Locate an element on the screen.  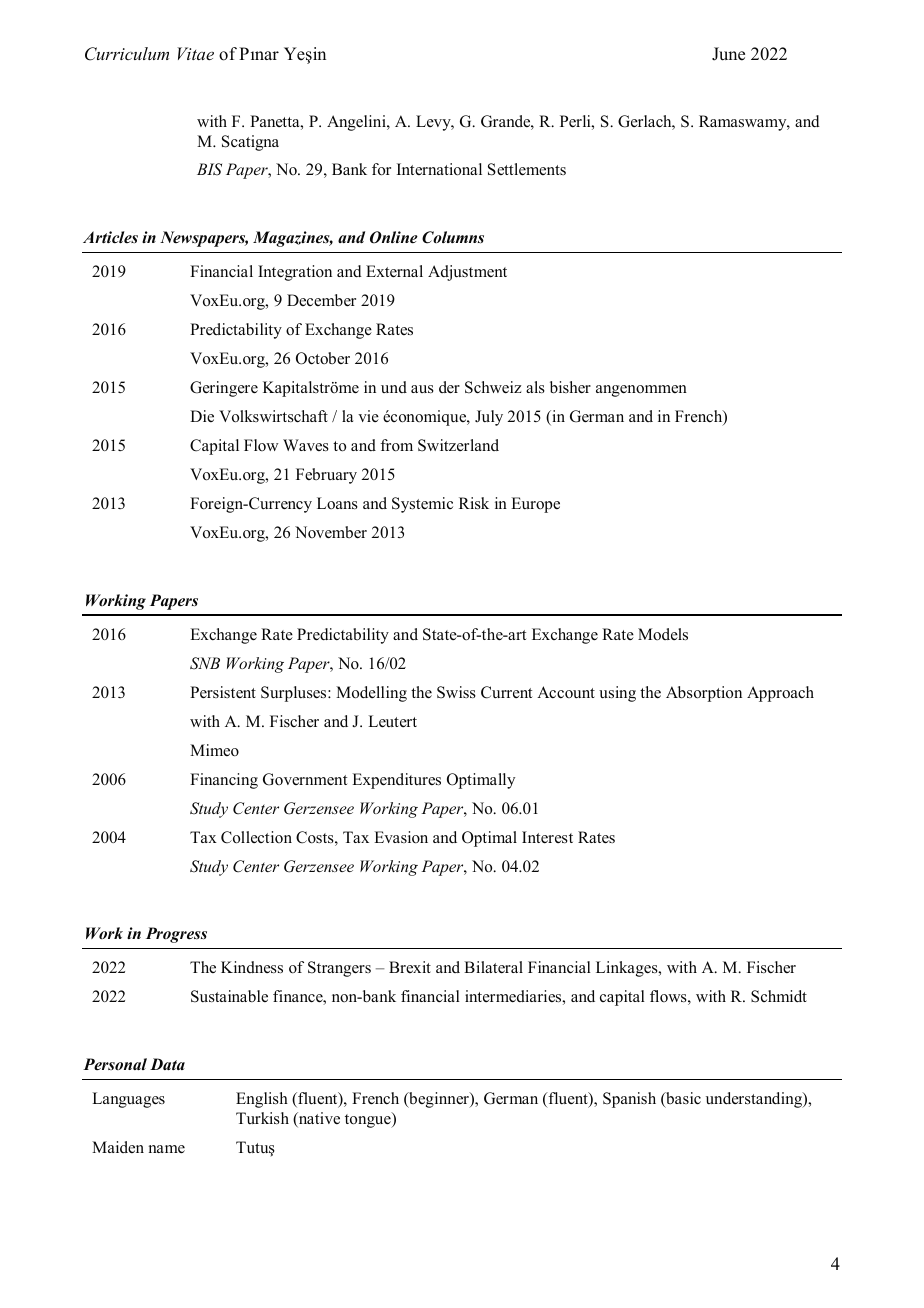
Persistent is located at coordinates (223, 692).
